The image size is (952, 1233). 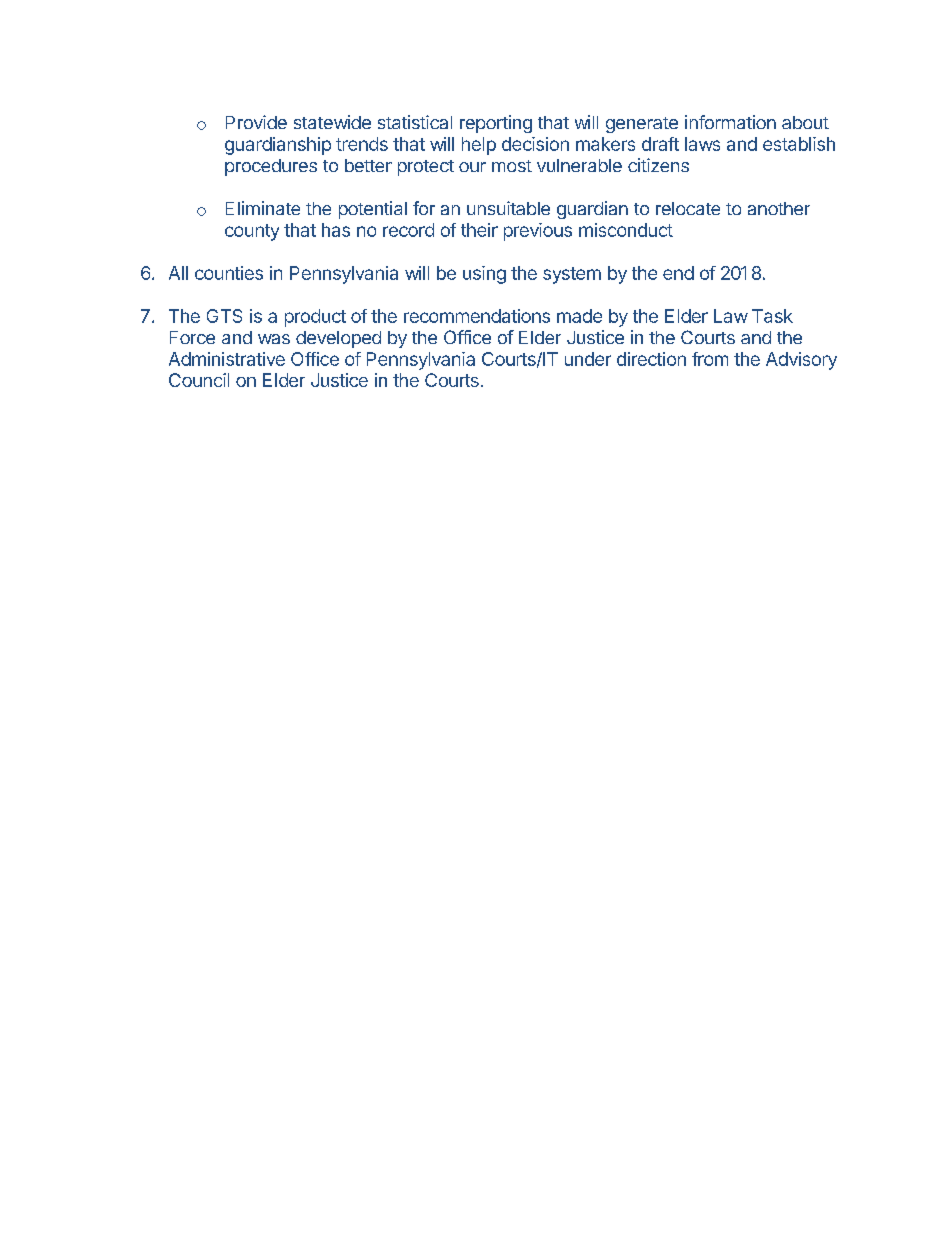 What do you see at coordinates (256, 122) in the image?
I see `Provide` at bounding box center [256, 122].
